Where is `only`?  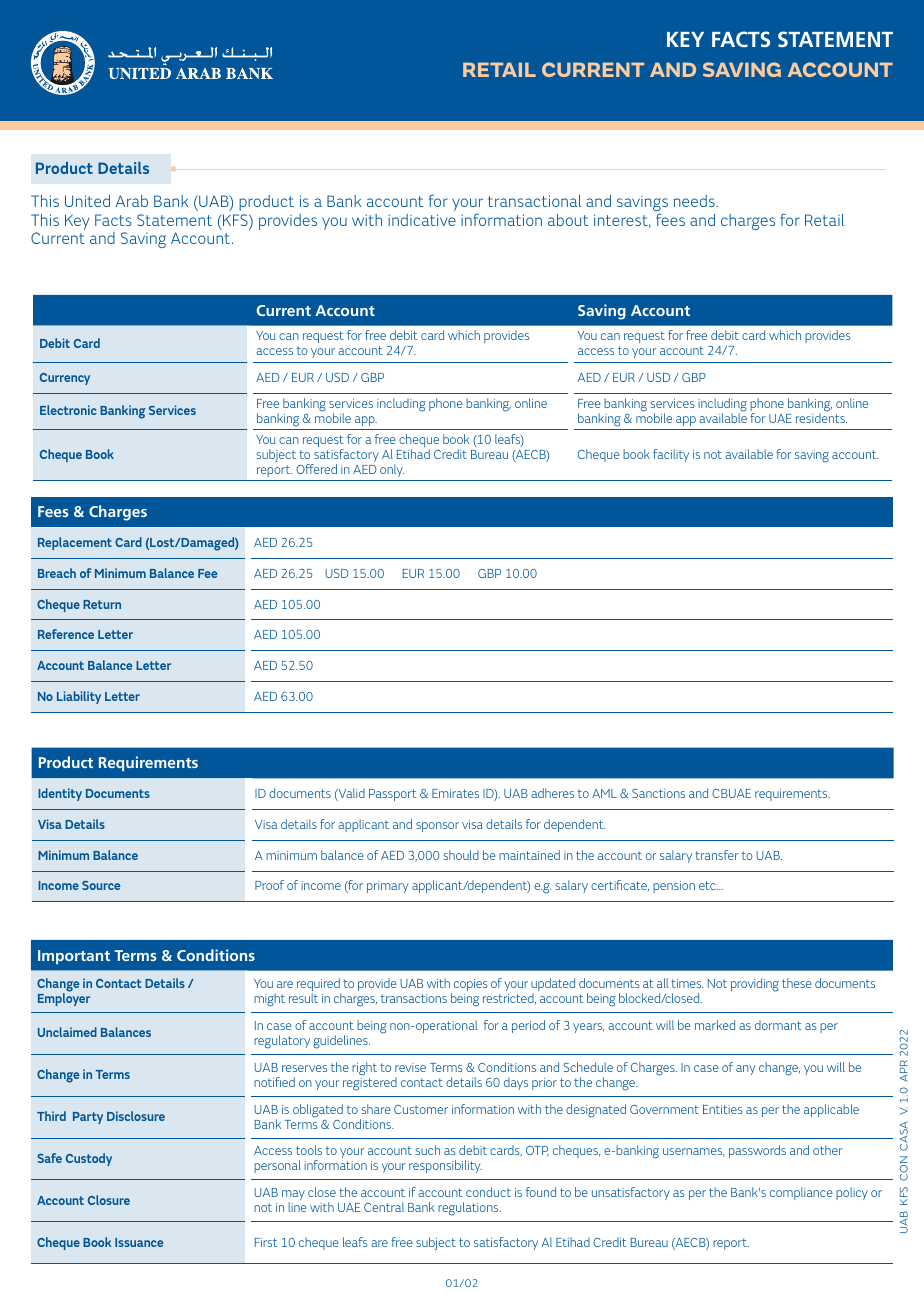
only is located at coordinates (392, 470).
